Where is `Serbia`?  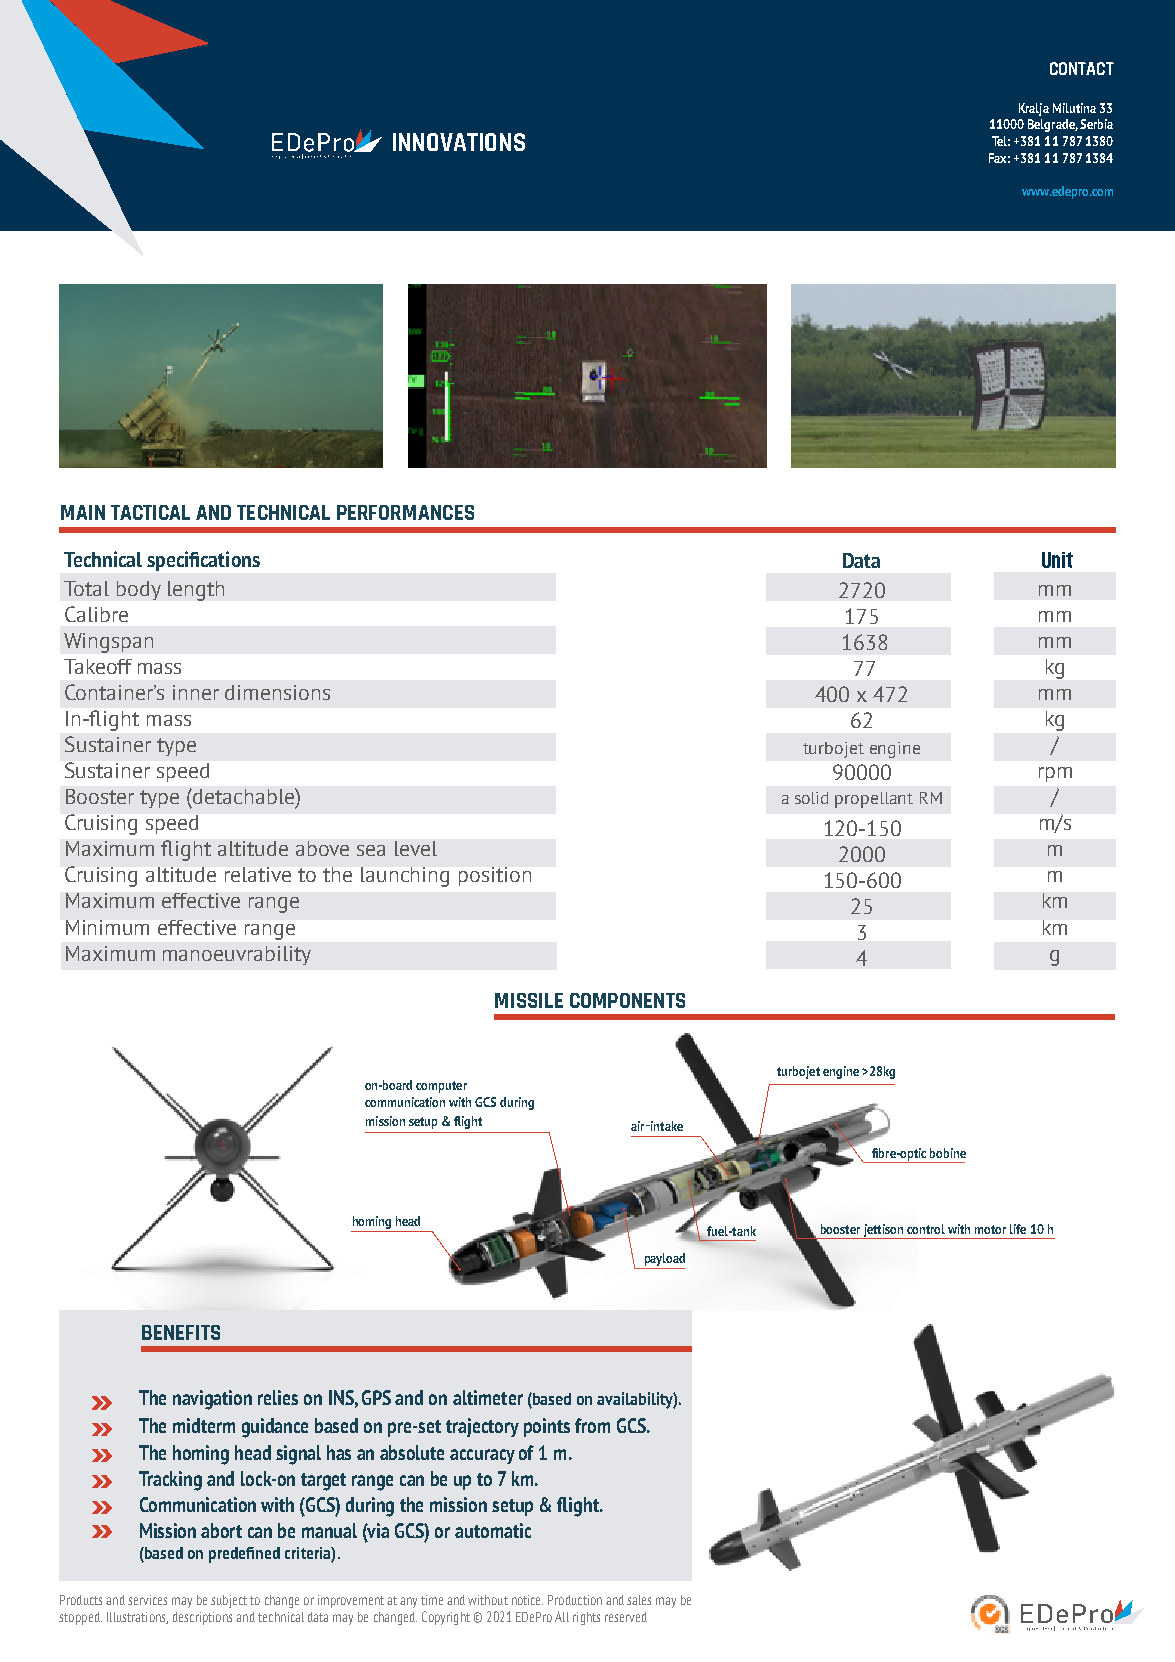 Serbia is located at coordinates (1096, 124).
